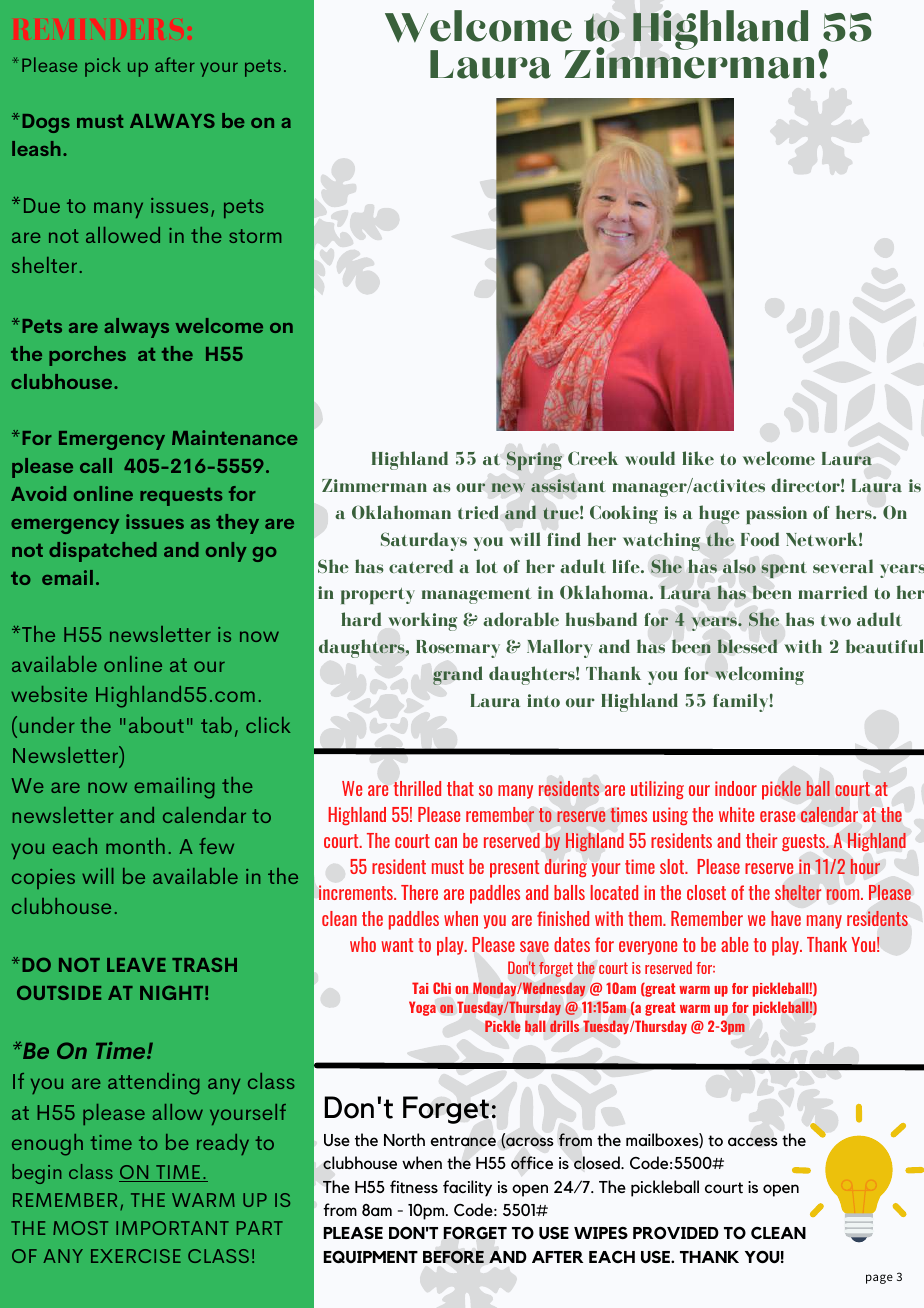 This screenshot has width=924, height=1308. What do you see at coordinates (676, 1232) in the screenshot?
I see `PROVIDED` at bounding box center [676, 1232].
